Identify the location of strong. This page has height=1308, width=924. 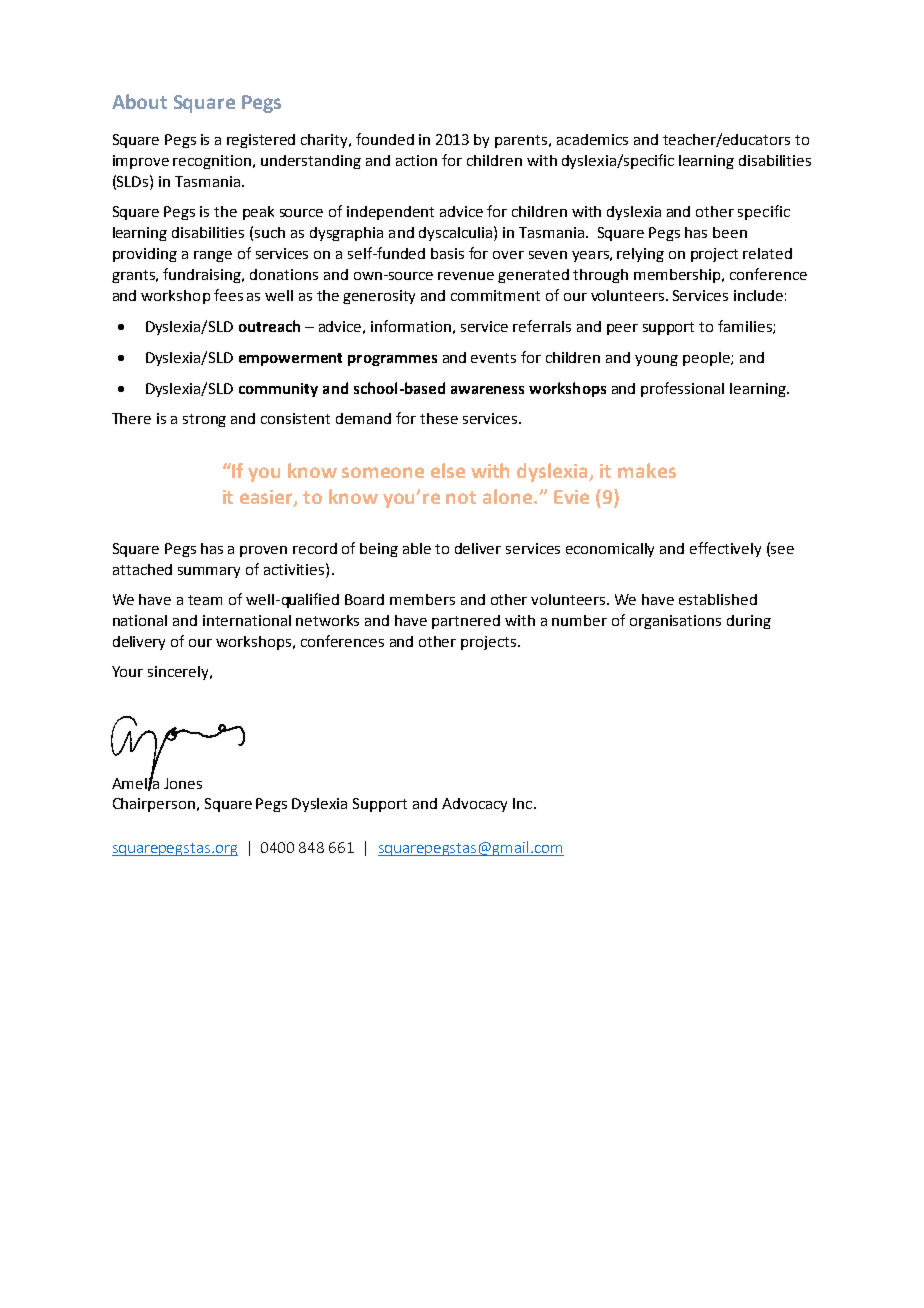
(204, 420).
